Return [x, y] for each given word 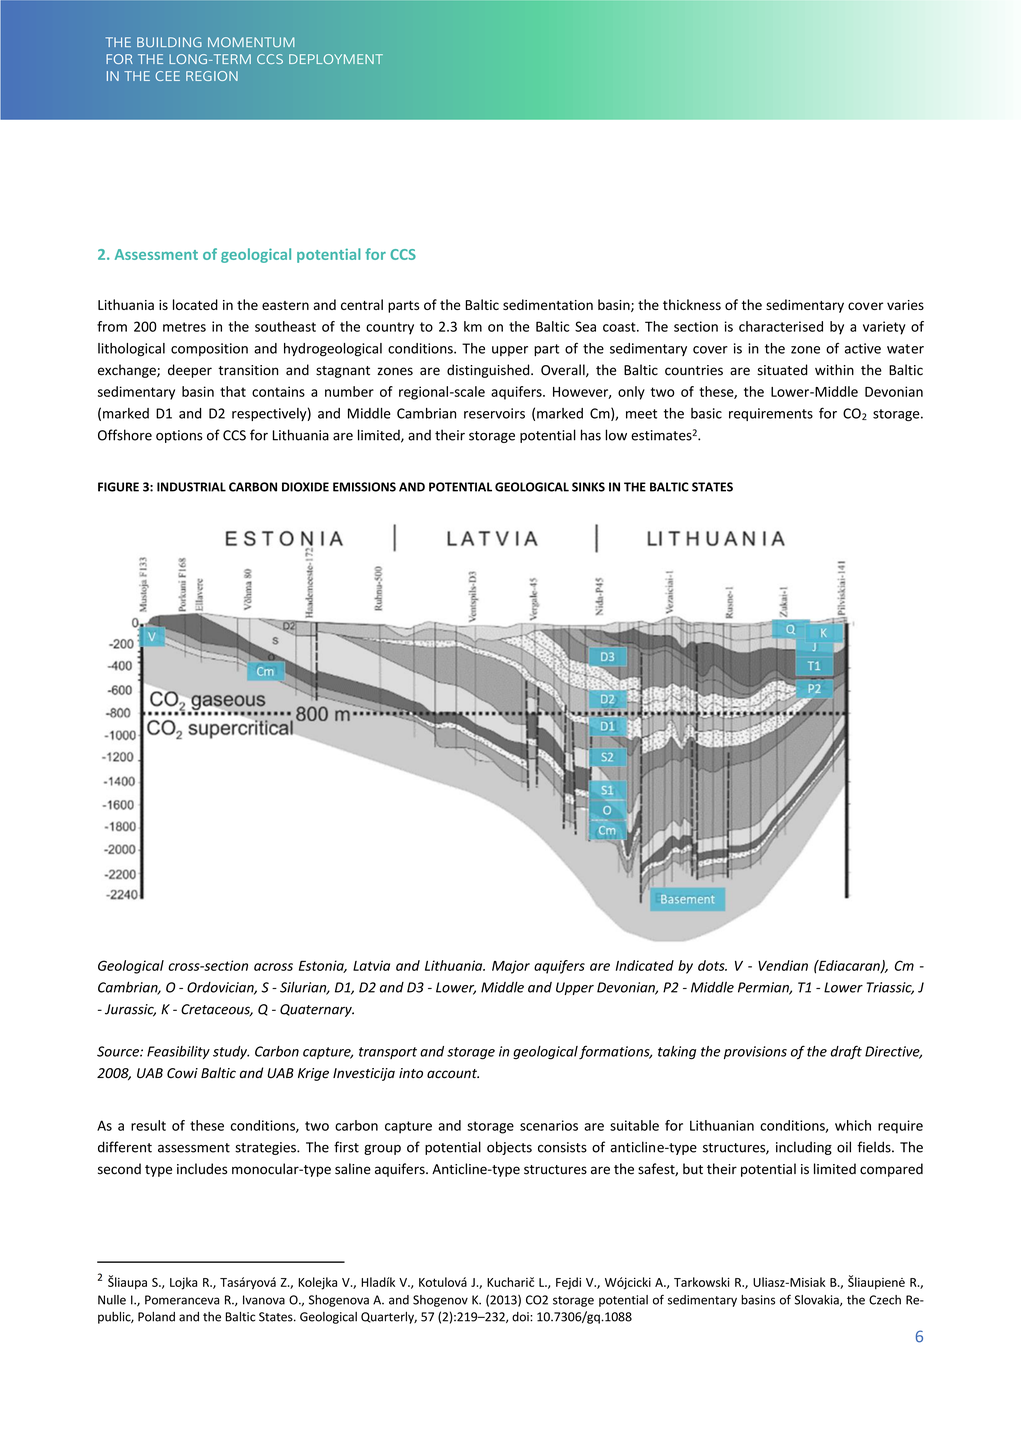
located [195, 304]
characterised [781, 326]
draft [846, 1052]
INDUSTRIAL [191, 487]
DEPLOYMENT [336, 59]
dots [712, 965]
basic [706, 413]
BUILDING [169, 42]
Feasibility [178, 1052]
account [453, 1074]
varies [905, 305]
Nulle [112, 1300]
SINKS [588, 487]
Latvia [371, 965]
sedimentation [548, 304]
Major [511, 967]
